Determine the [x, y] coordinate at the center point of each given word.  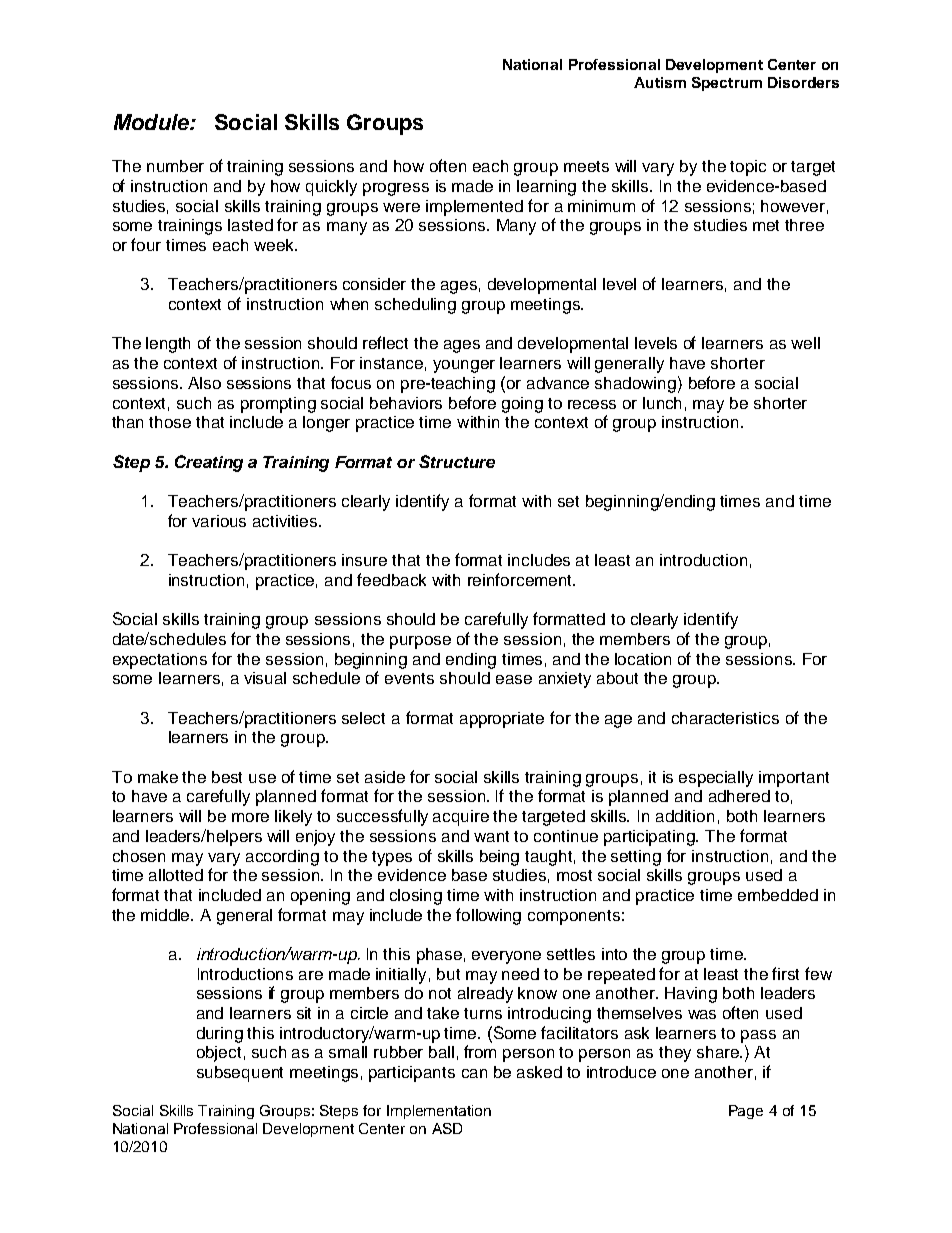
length [168, 345]
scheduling [415, 306]
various [219, 521]
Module [152, 122]
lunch [662, 403]
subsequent [240, 1074]
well [805, 343]
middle [167, 915]
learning [546, 188]
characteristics [725, 718]
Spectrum [727, 84]
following [488, 916]
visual [265, 678]
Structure [457, 461]
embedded [778, 895]
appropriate [502, 720]
